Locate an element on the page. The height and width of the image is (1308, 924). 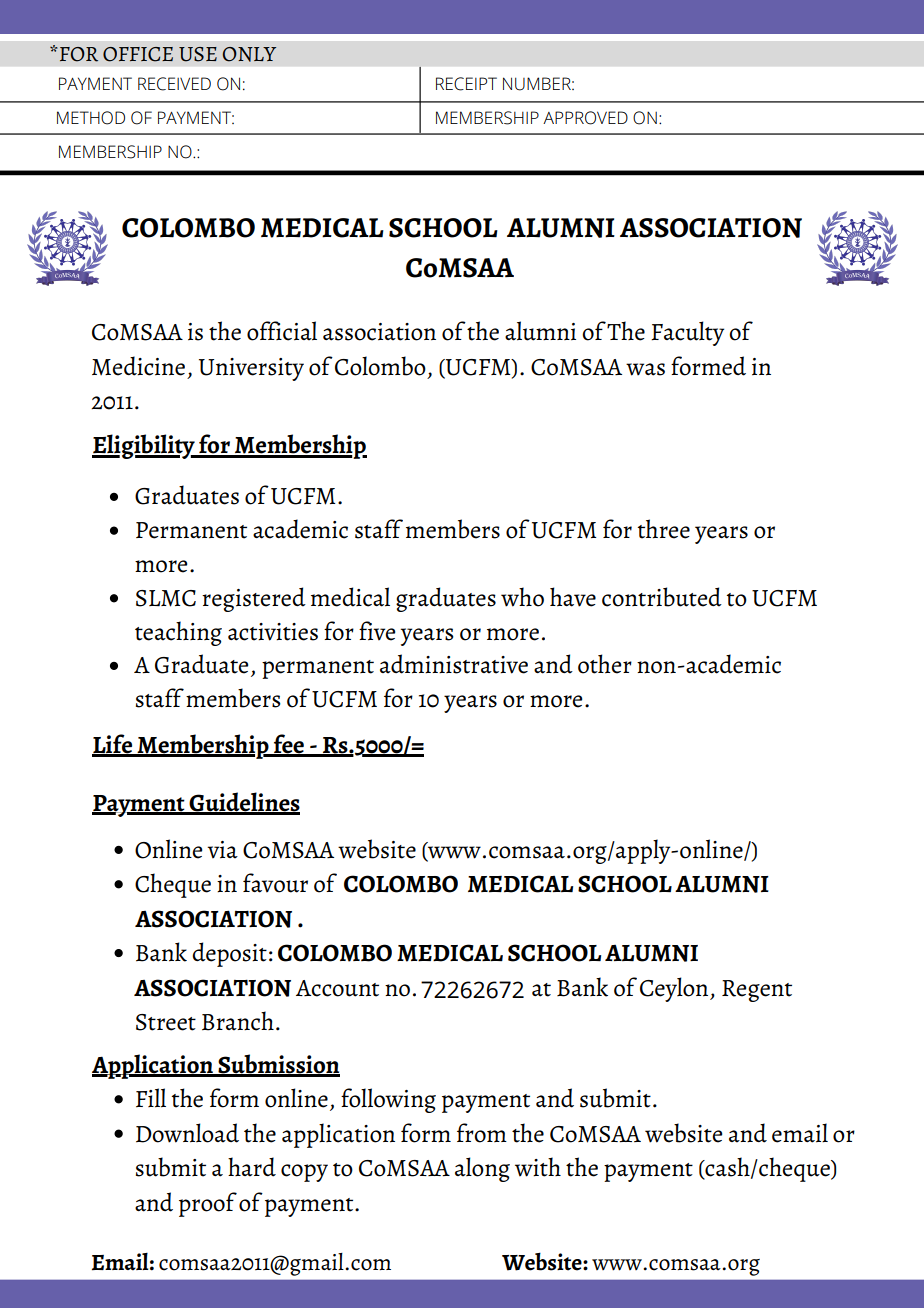
Download is located at coordinates (187, 1133).
